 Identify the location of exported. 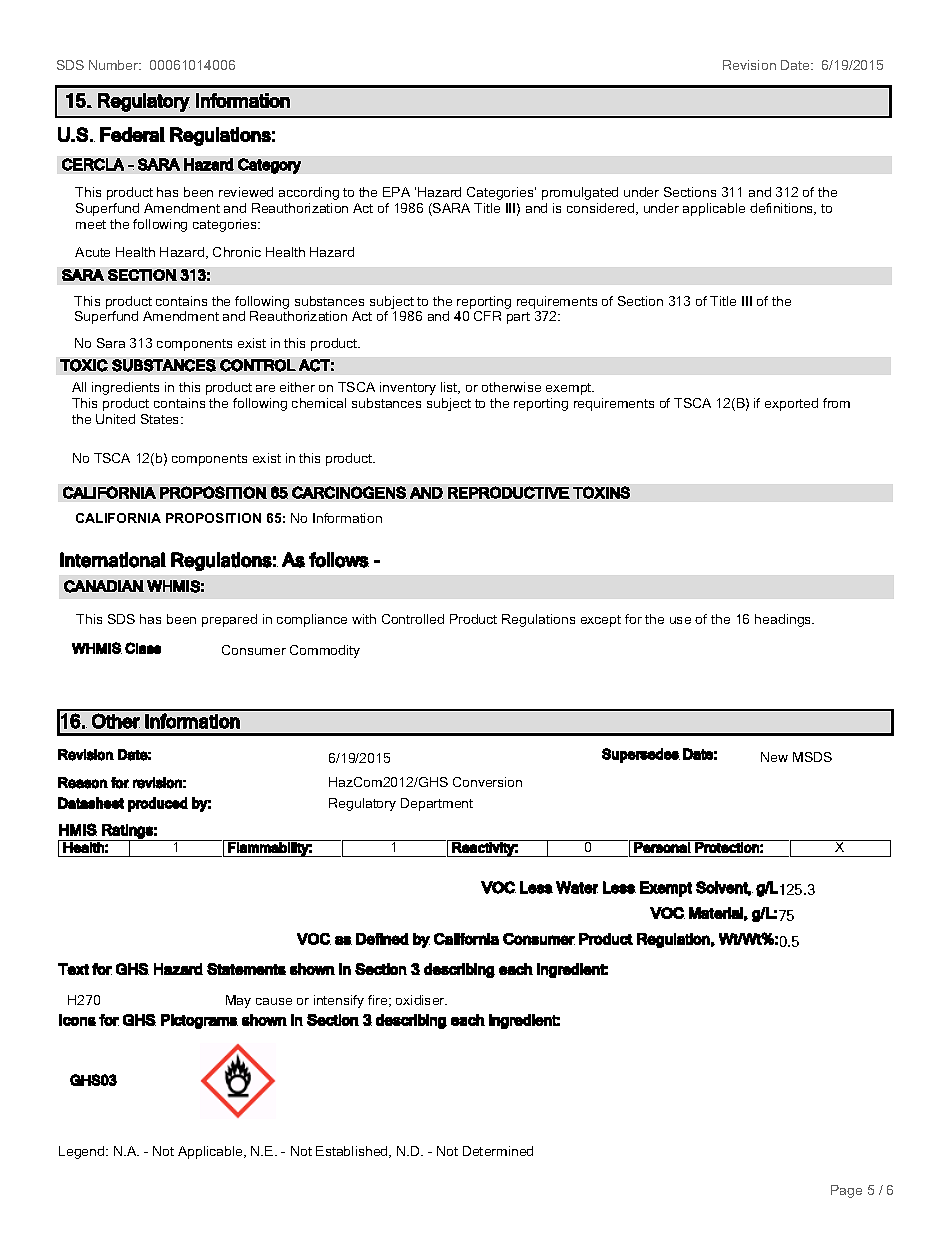
(791, 404).
